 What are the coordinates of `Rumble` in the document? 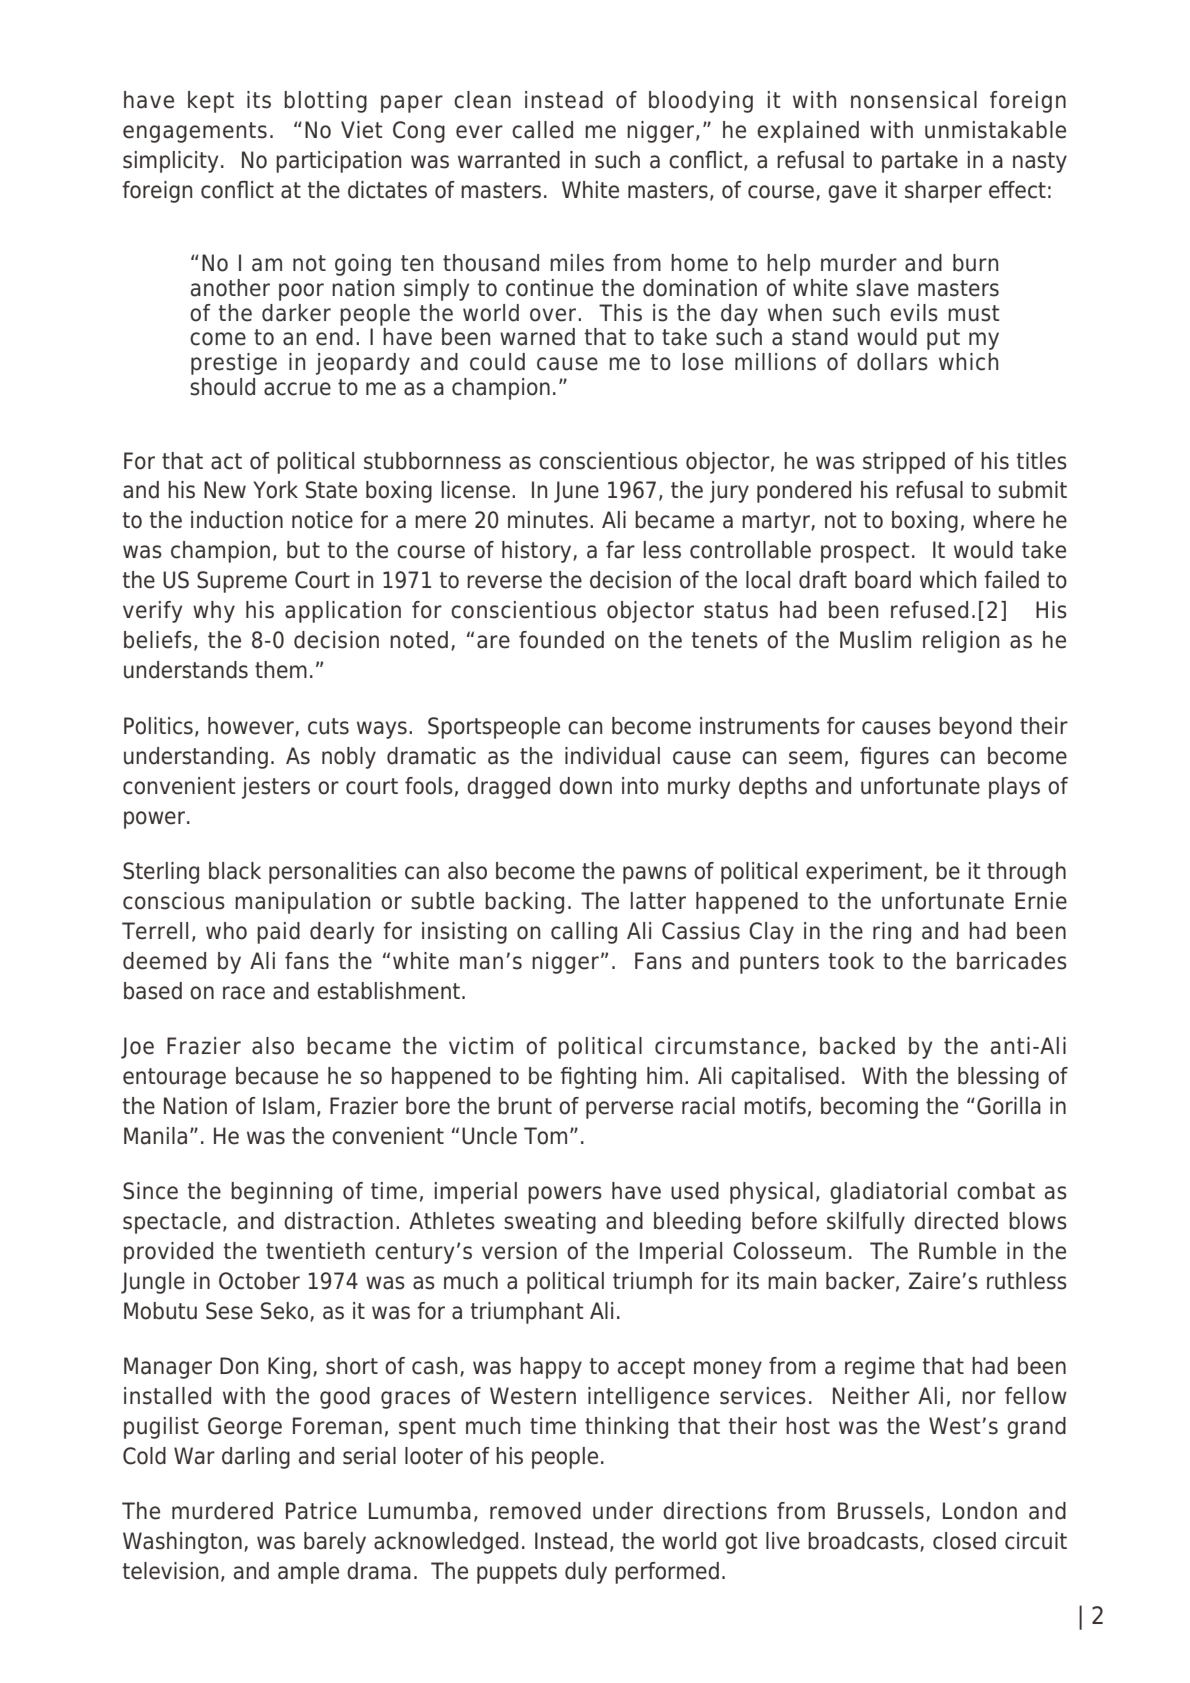 It's located at (957, 1251).
